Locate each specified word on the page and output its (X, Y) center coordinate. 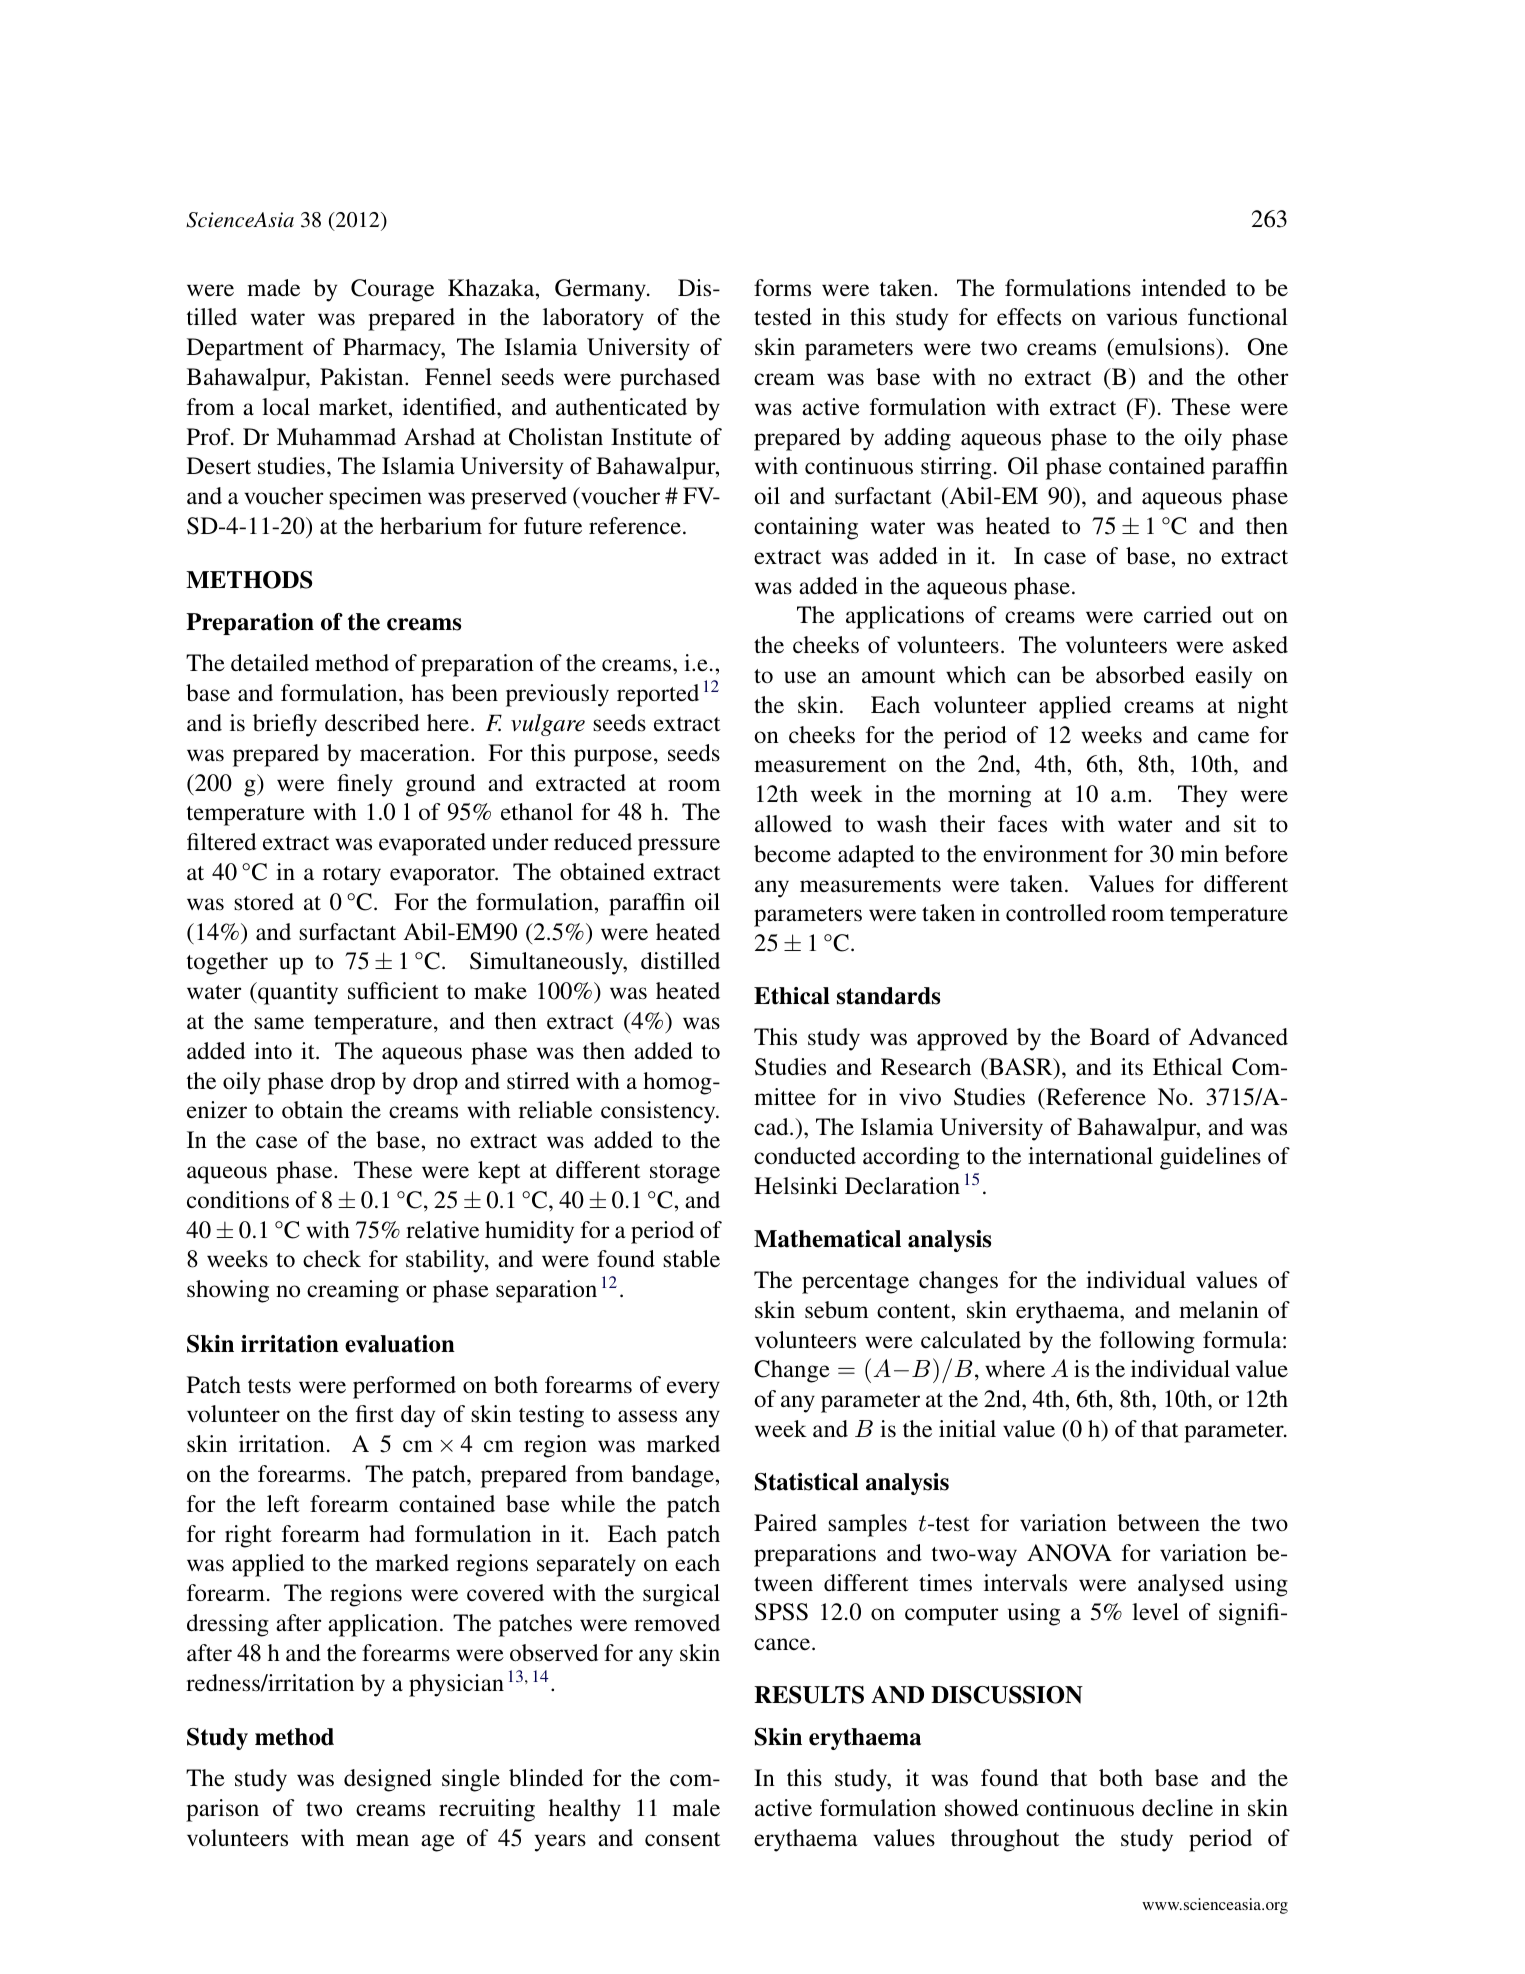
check (332, 1259)
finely (365, 785)
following (1147, 1342)
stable (691, 1259)
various (1141, 317)
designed (388, 1780)
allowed (793, 824)
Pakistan (363, 377)
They (1202, 796)
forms (782, 288)
